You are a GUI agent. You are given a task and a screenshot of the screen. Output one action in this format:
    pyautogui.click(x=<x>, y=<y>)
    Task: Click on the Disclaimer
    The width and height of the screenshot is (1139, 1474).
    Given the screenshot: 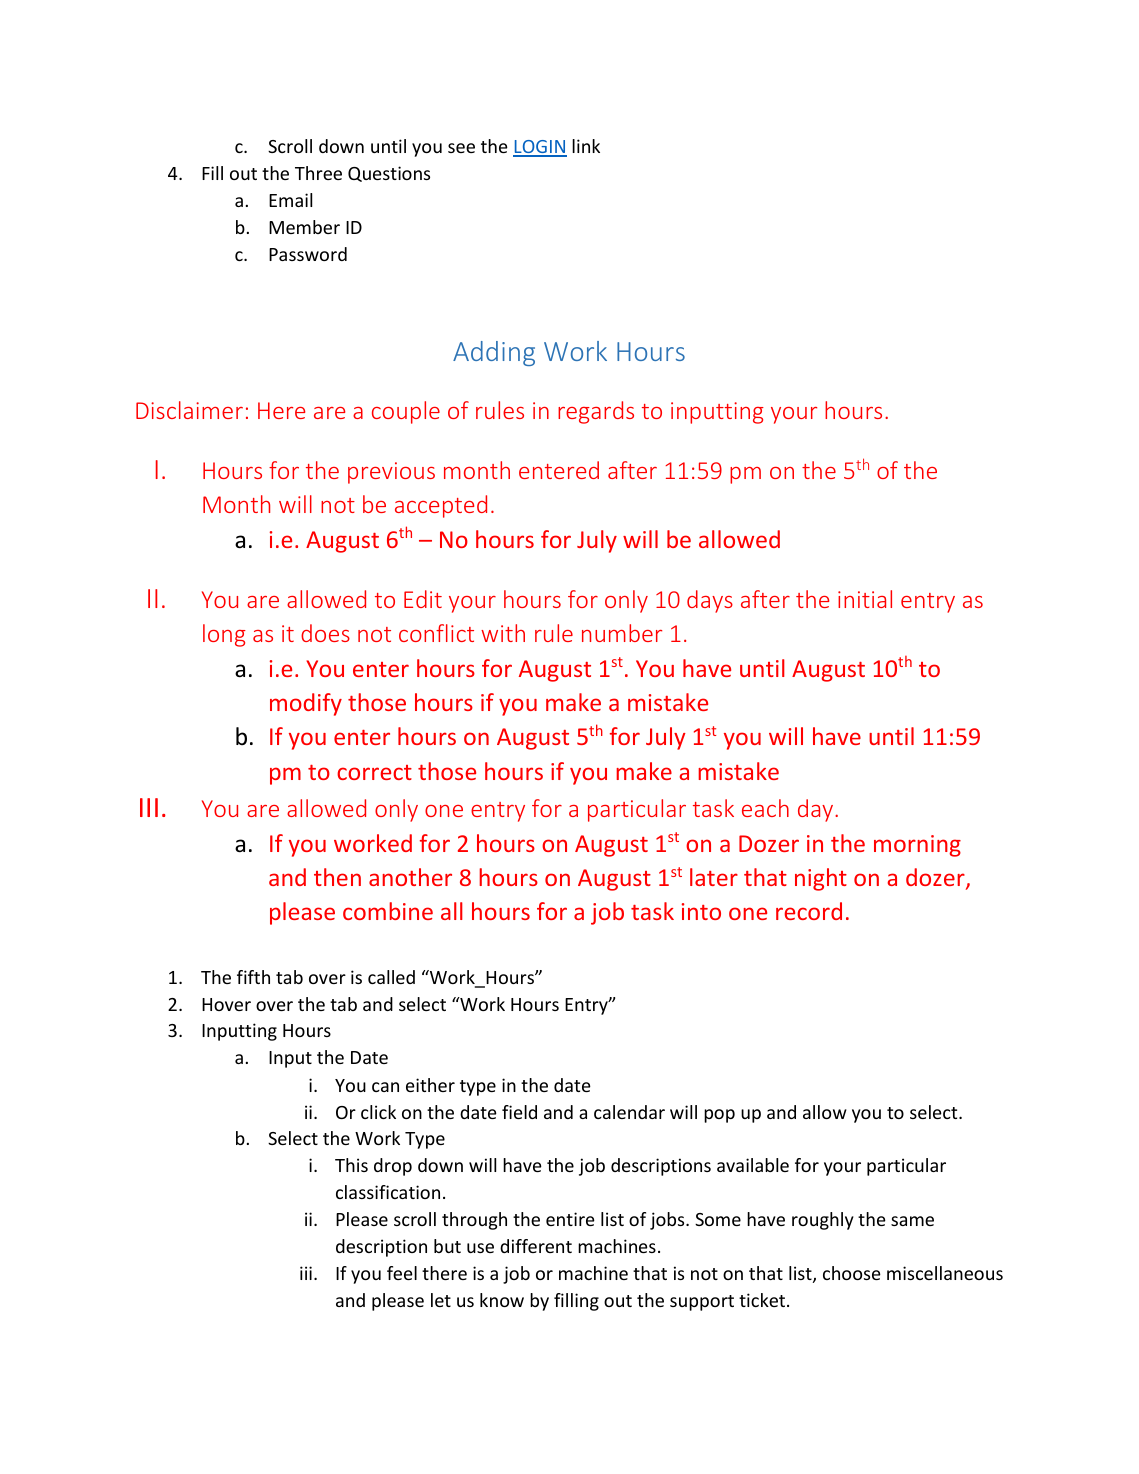 What is the action you would take?
    pyautogui.click(x=189, y=410)
